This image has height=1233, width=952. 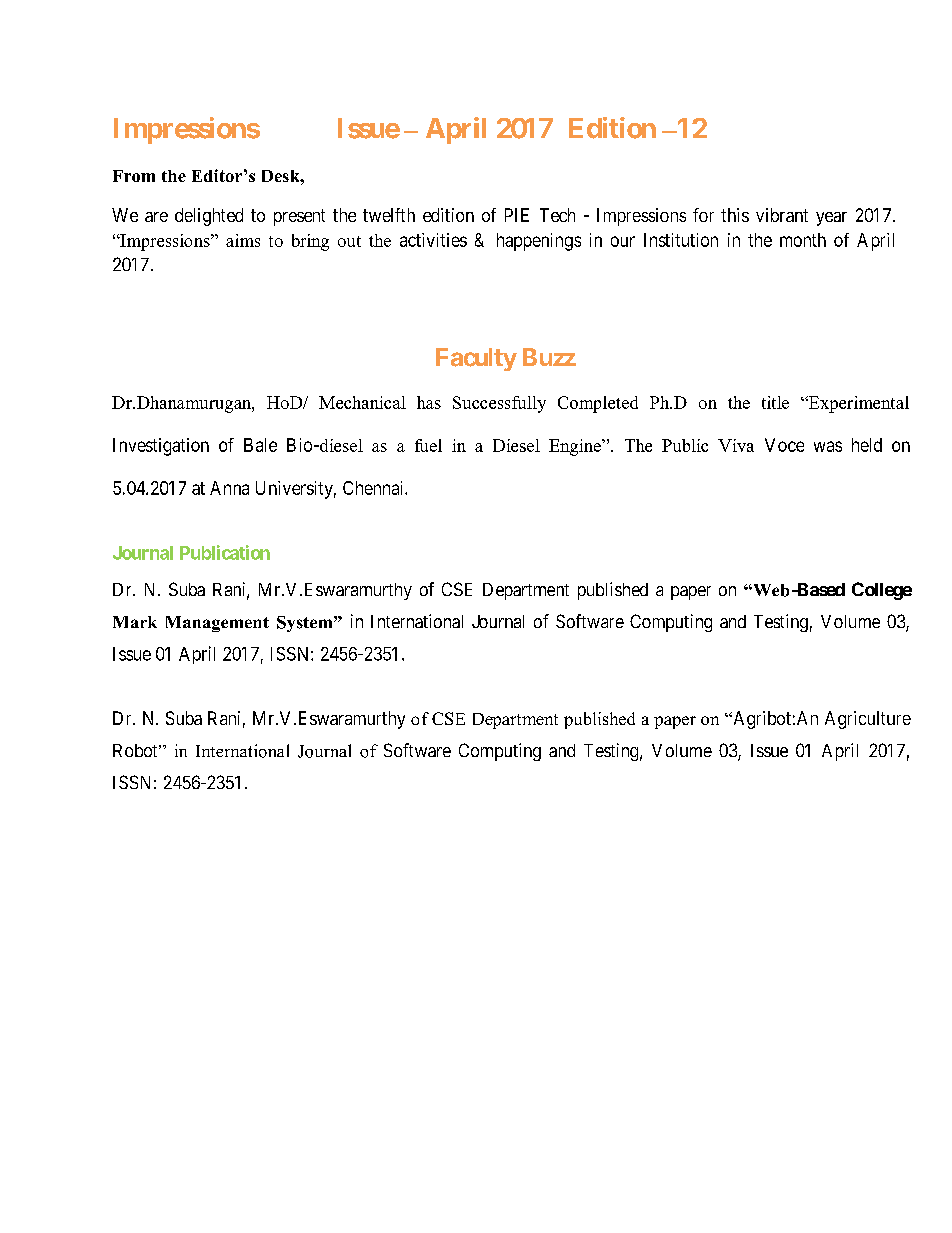 I want to click on Agriculture, so click(x=868, y=720).
